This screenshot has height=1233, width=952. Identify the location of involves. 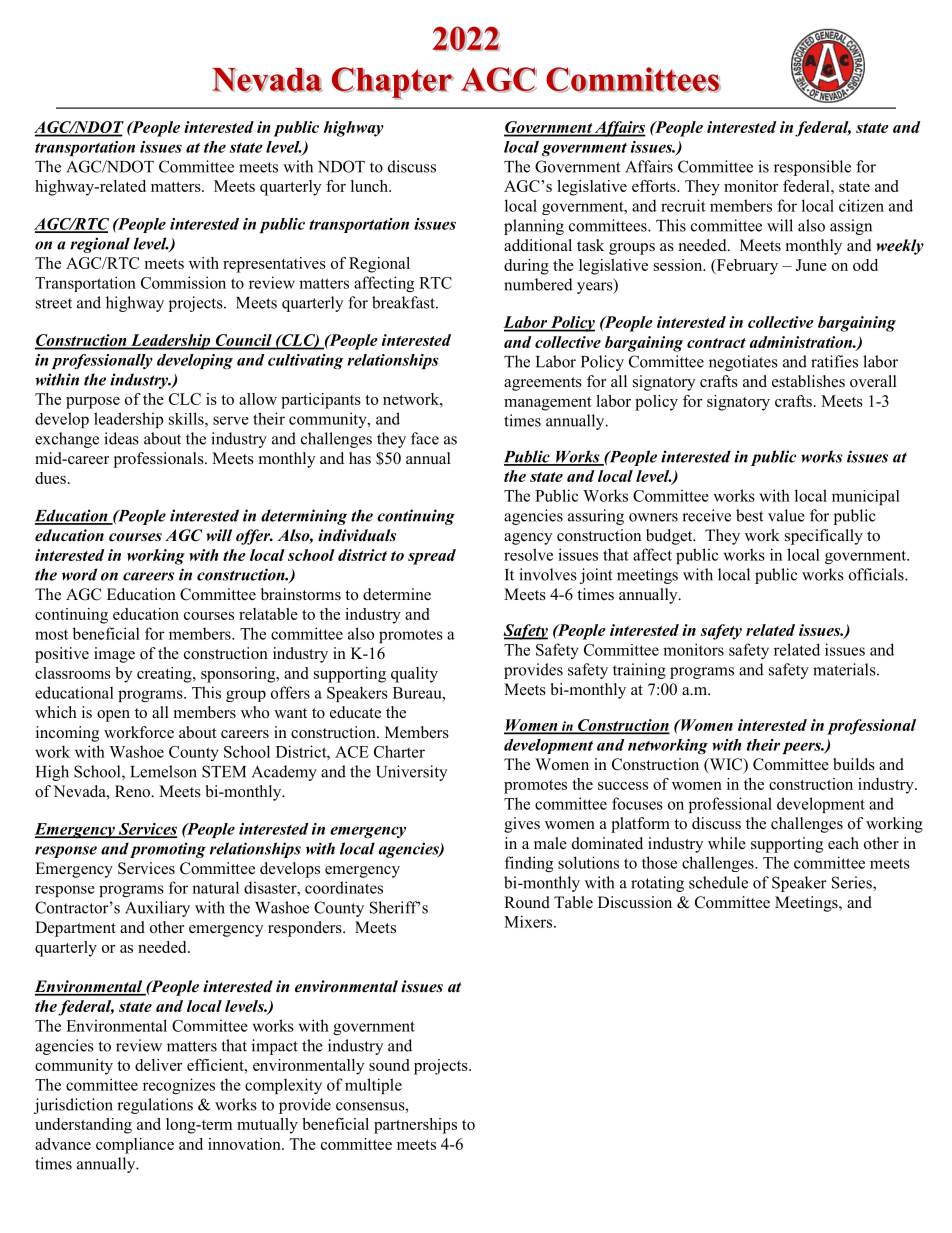
(548, 574).
